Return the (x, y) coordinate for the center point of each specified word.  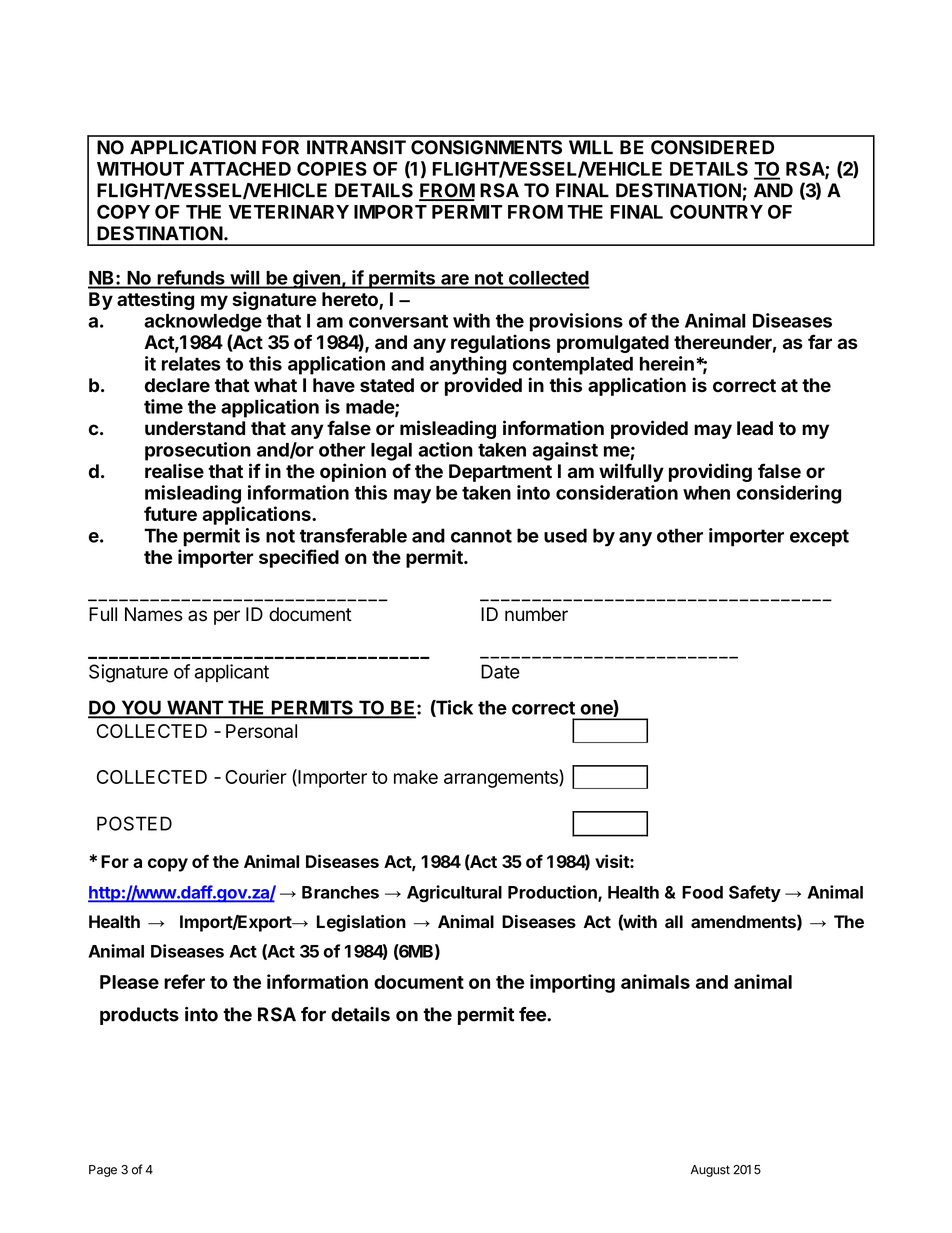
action (445, 449)
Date (500, 671)
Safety (755, 893)
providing (710, 472)
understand (195, 428)
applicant (232, 673)
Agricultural (454, 894)
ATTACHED (240, 169)
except (819, 538)
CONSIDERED (712, 147)
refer (184, 981)
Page (103, 1171)
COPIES (332, 169)
